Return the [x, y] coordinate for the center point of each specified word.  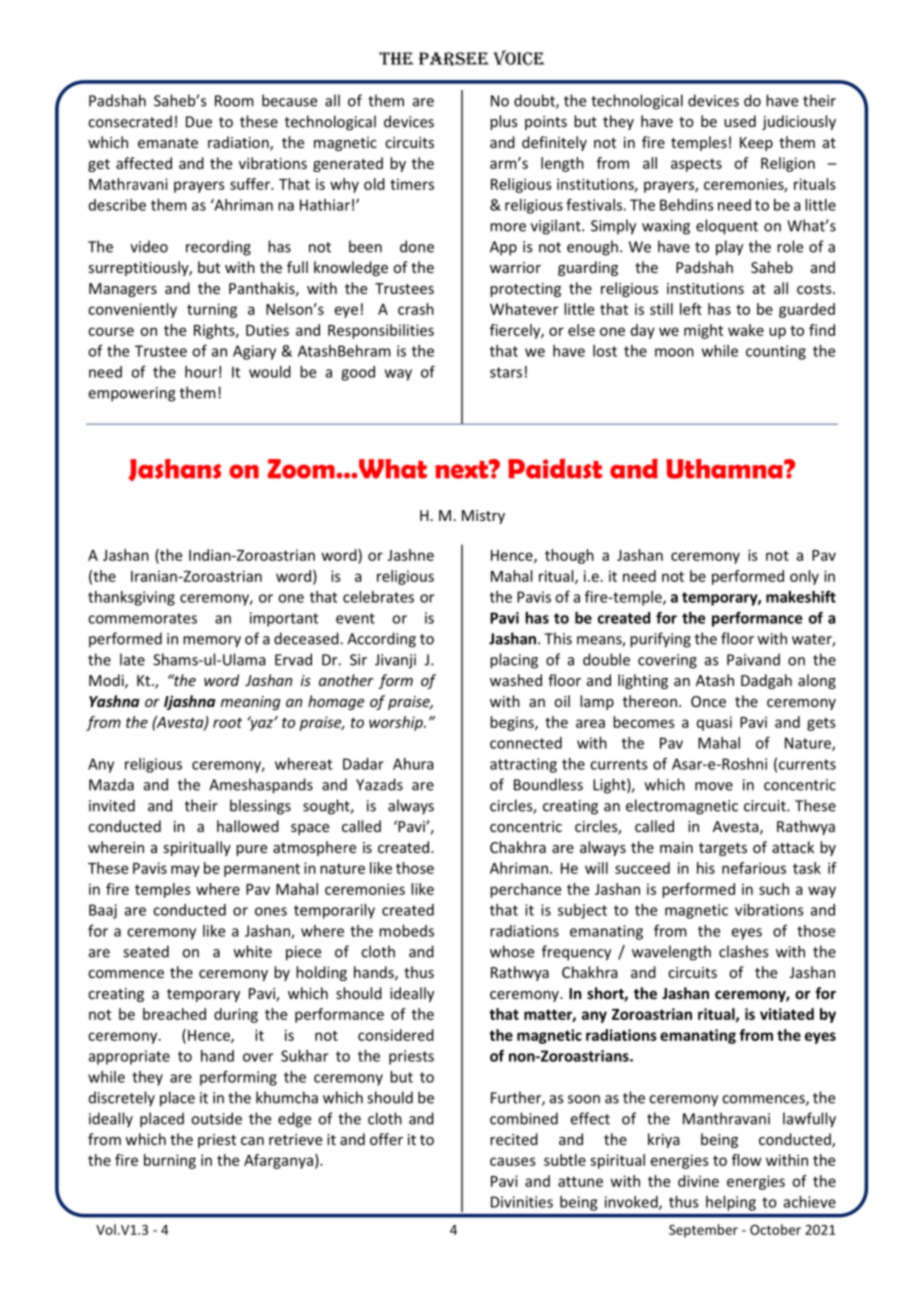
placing [514, 661]
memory [212, 642]
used [740, 121]
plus [504, 122]
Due [199, 122]
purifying [660, 640]
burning [170, 1161]
